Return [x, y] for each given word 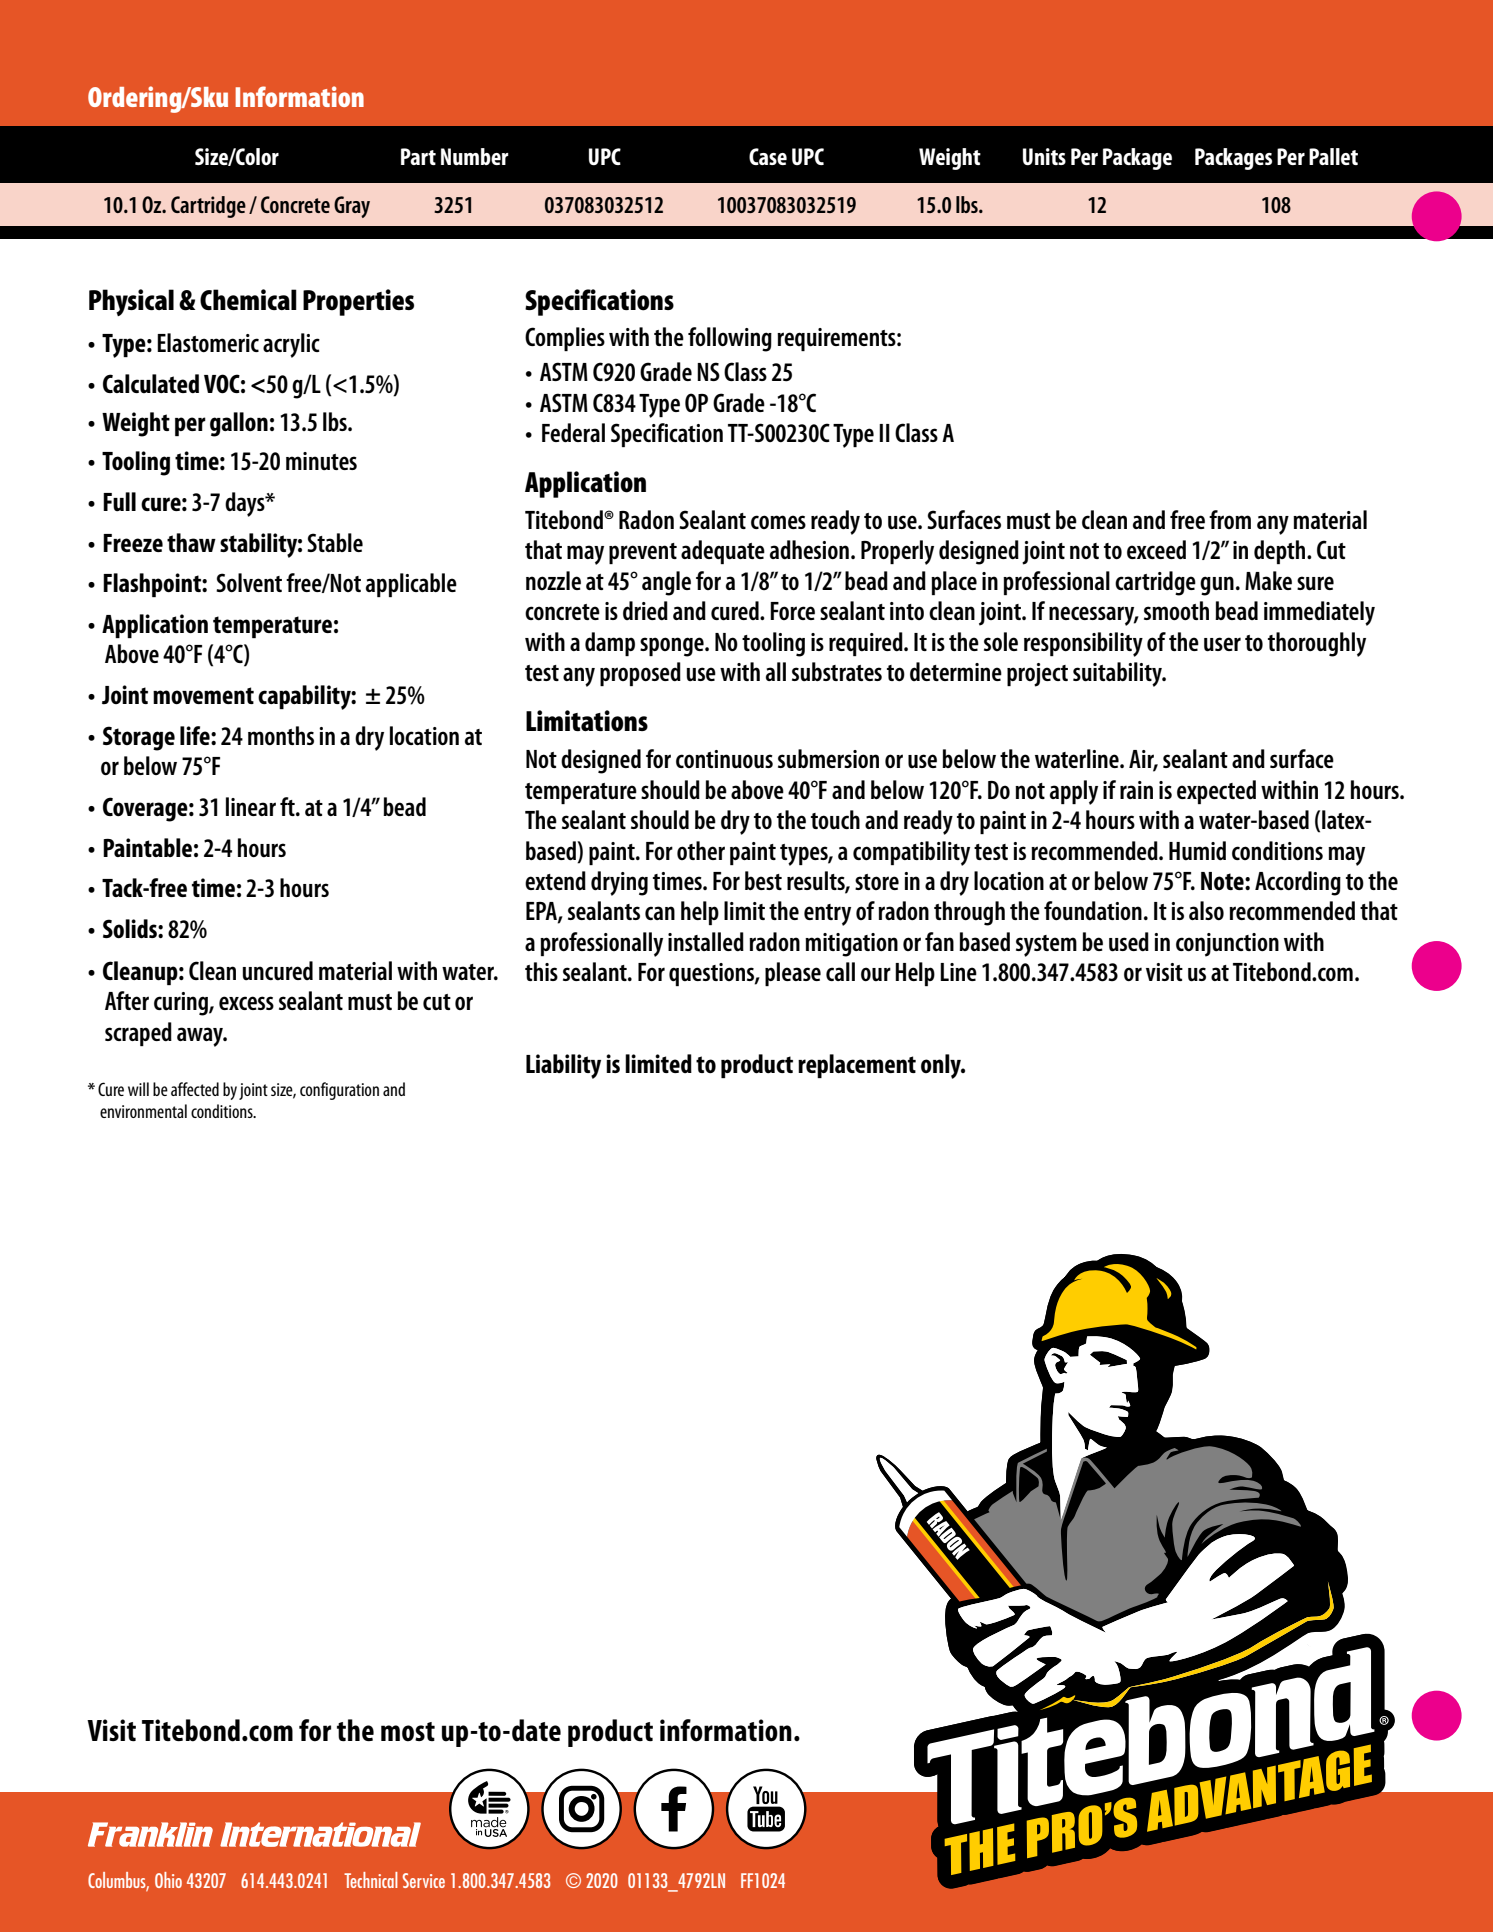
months [281, 735]
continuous [724, 759]
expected [1216, 792]
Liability [563, 1066]
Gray [352, 207]
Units [1044, 156]
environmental [143, 1111]
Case [768, 156]
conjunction [1227, 945]
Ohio [168, 1880]
